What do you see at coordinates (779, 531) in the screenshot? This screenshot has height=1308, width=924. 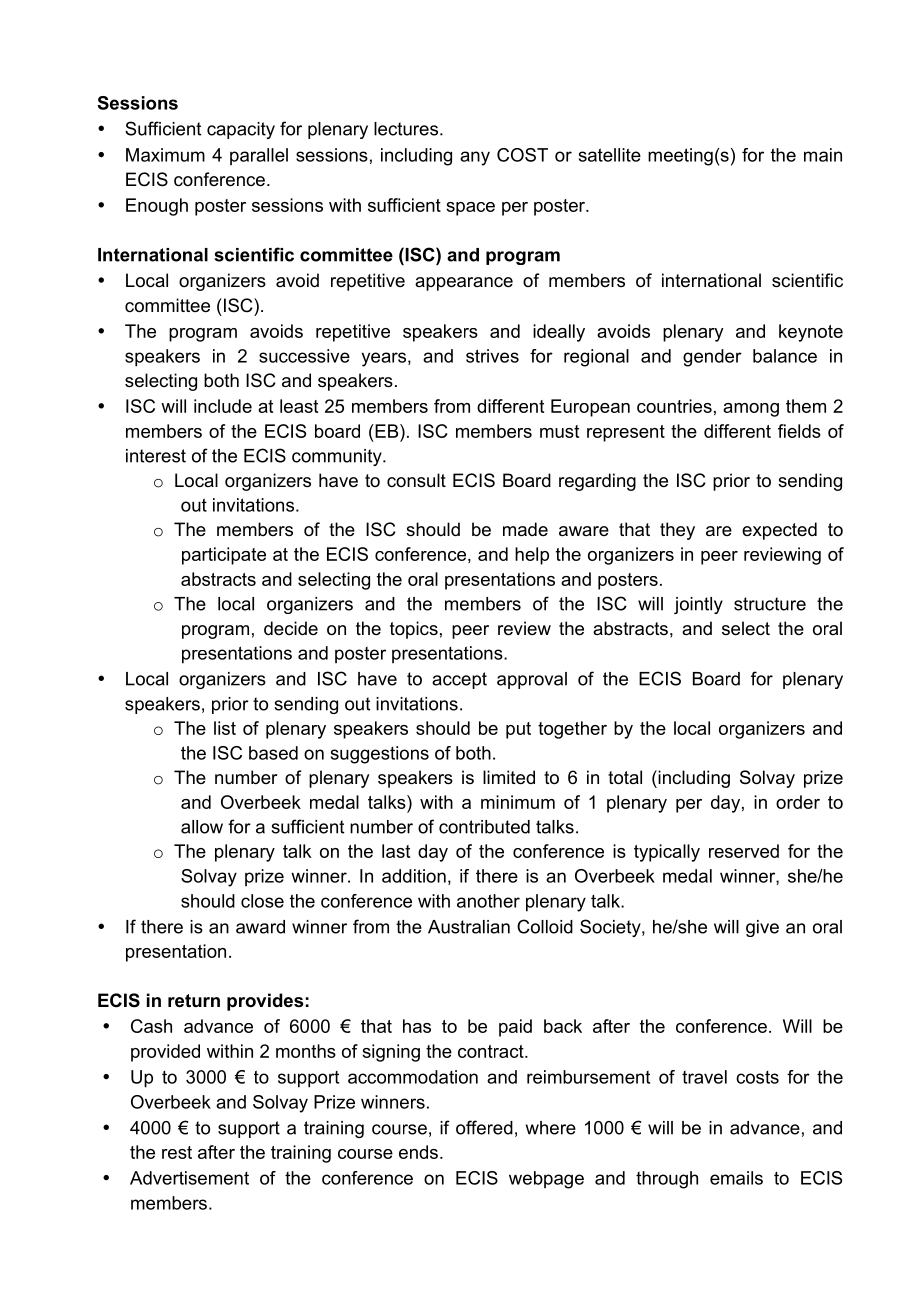 I see `expected` at bounding box center [779, 531].
